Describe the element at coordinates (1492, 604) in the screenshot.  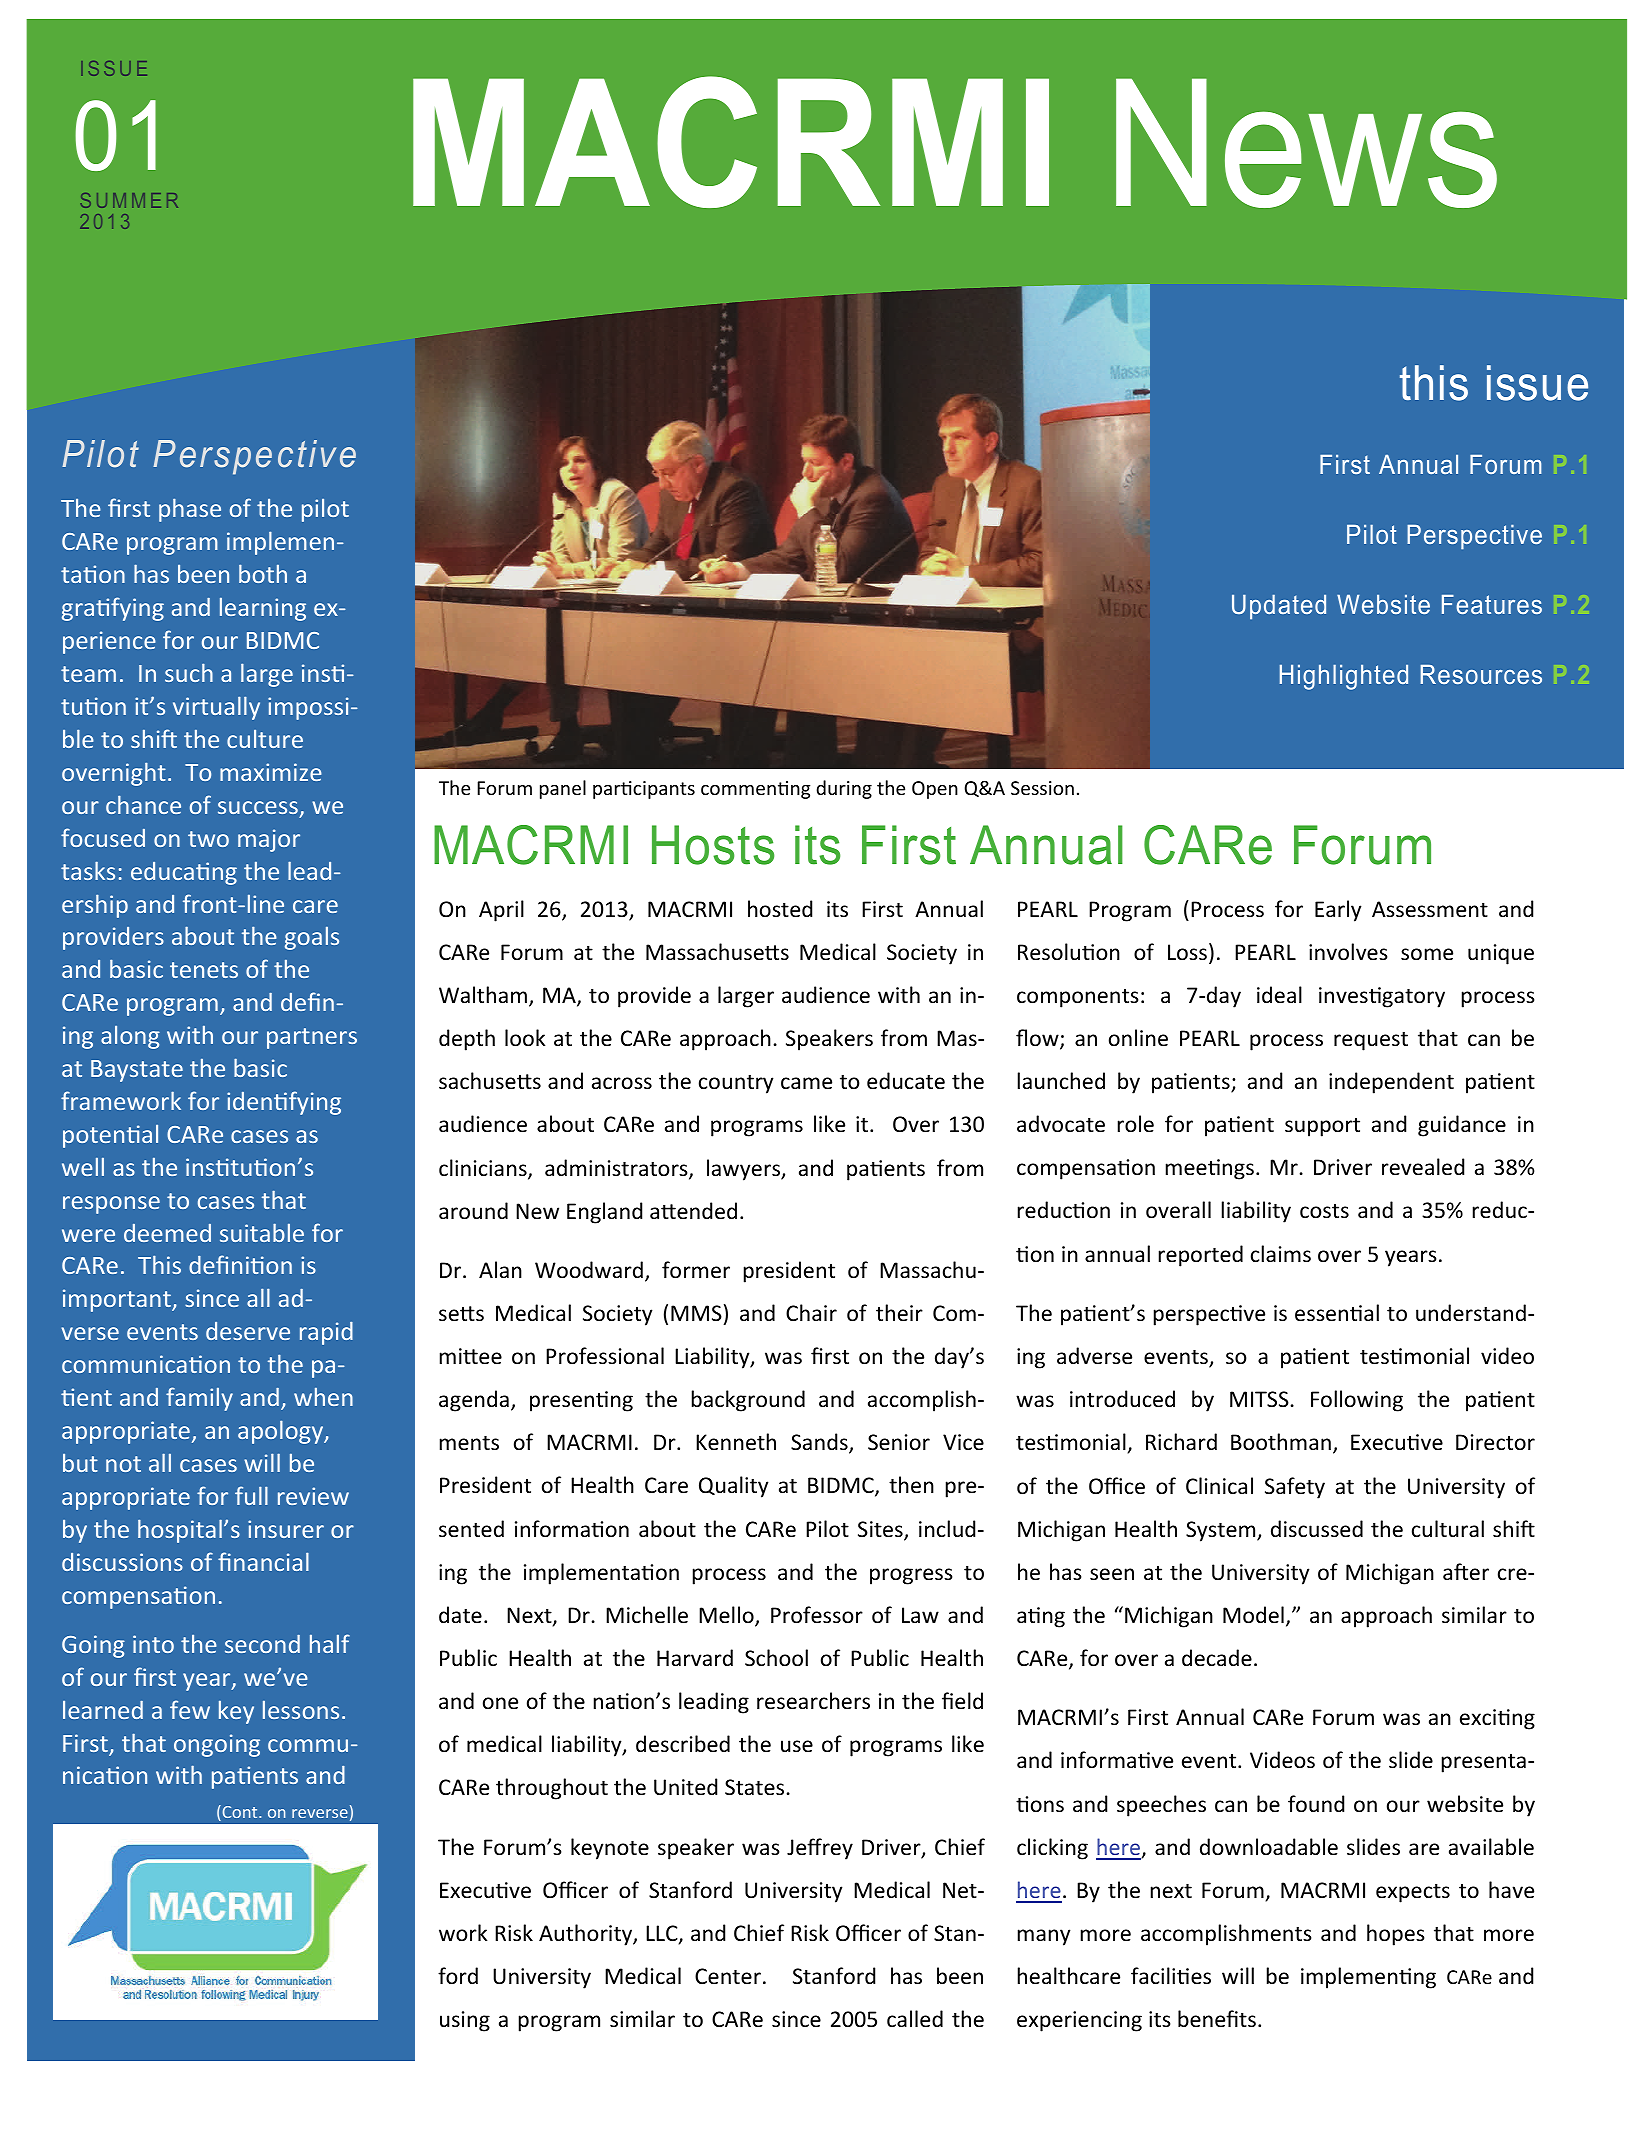
I see `Features` at that location.
